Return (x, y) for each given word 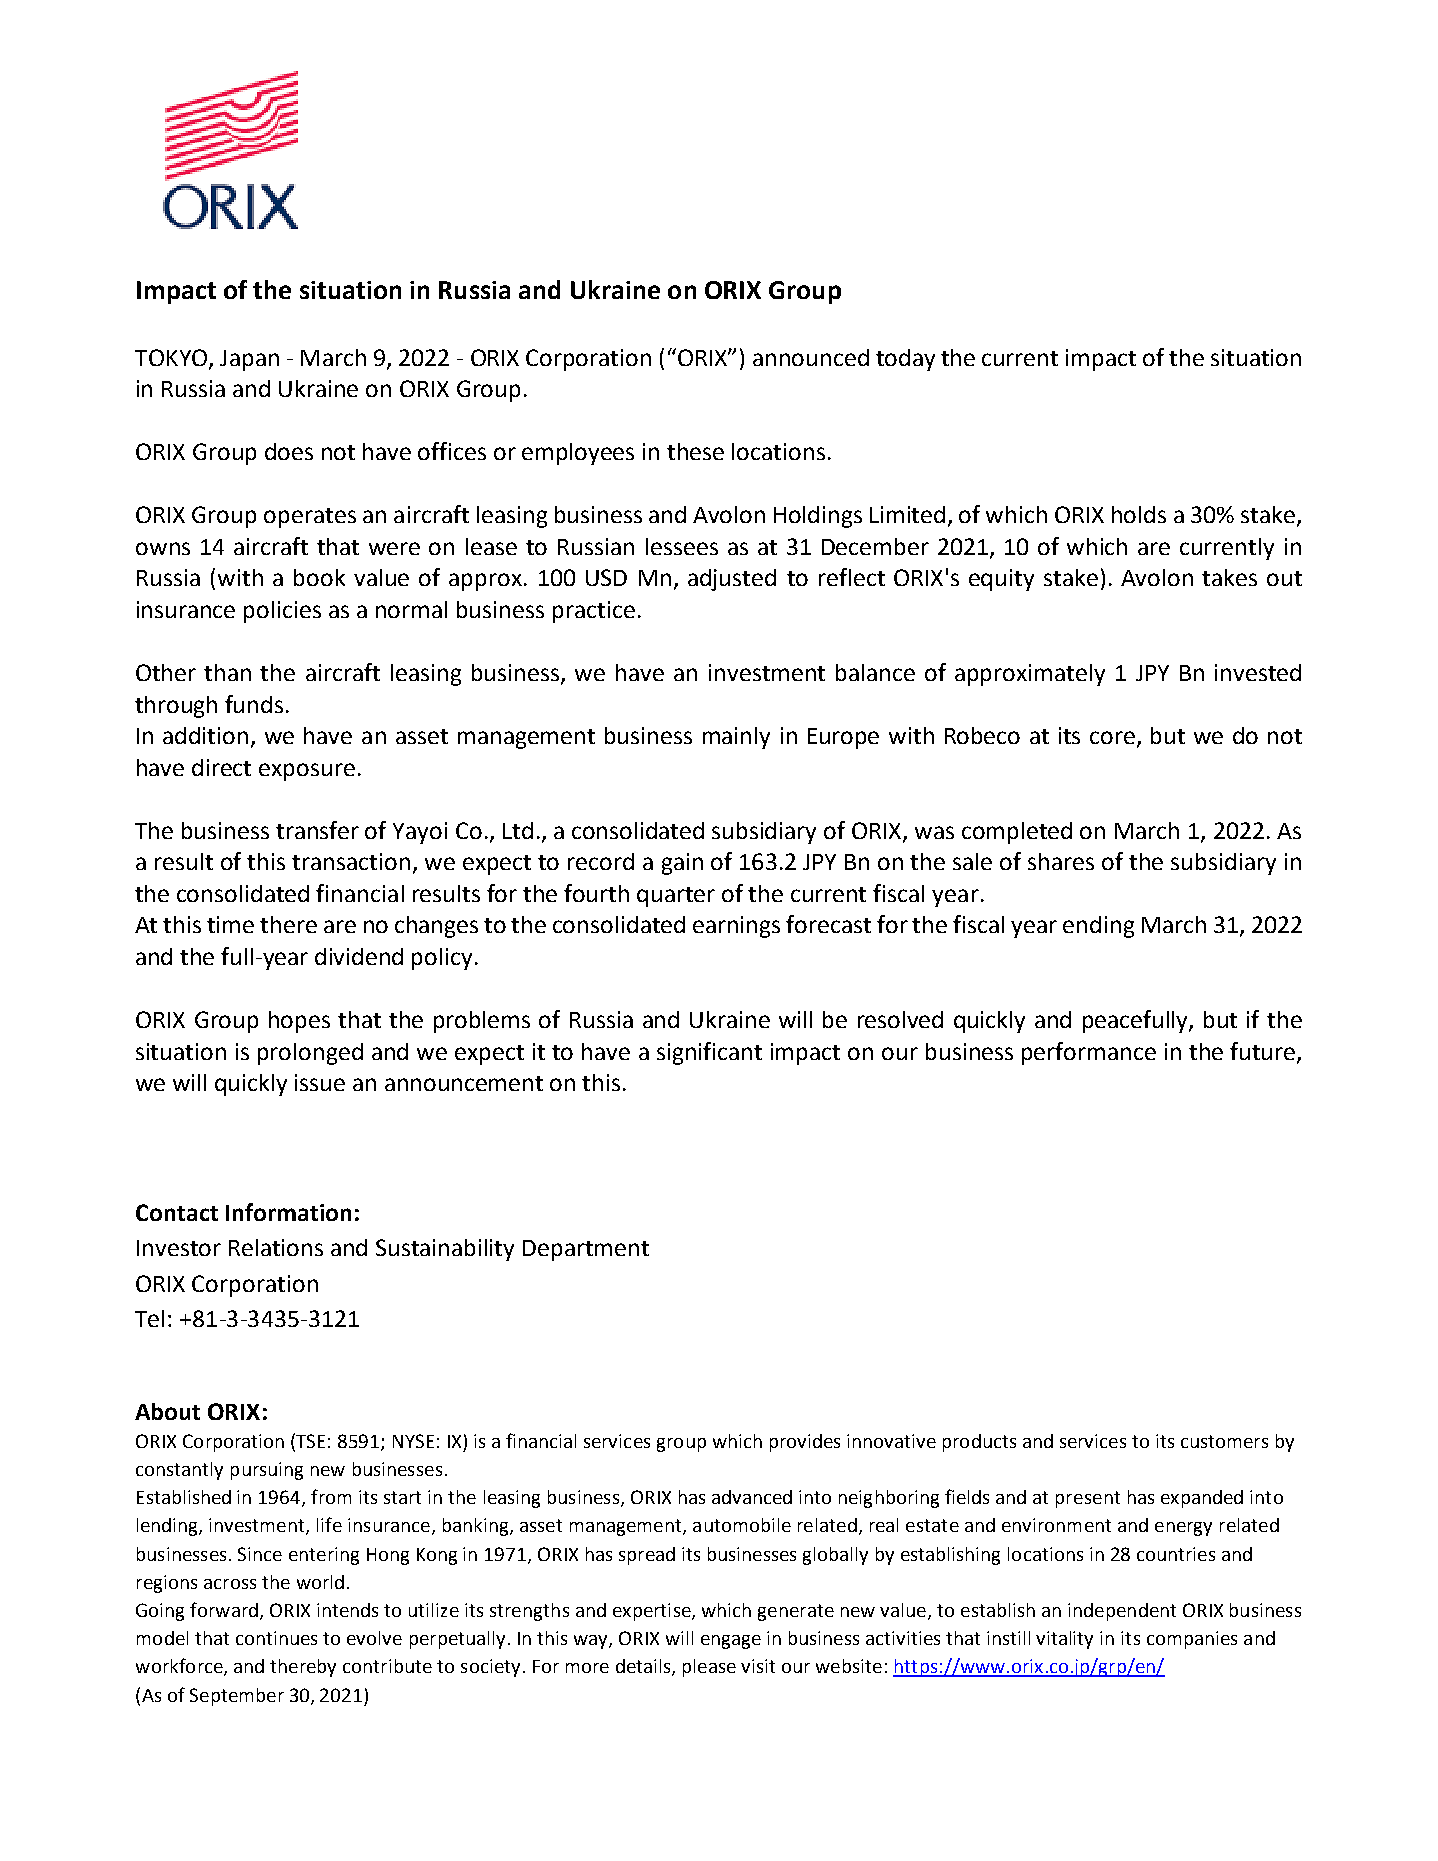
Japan (249, 360)
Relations (276, 1247)
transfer (317, 830)
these (695, 451)
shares (1061, 861)
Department (586, 1250)
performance (1089, 1053)
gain (682, 864)
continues (276, 1638)
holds (1139, 514)
